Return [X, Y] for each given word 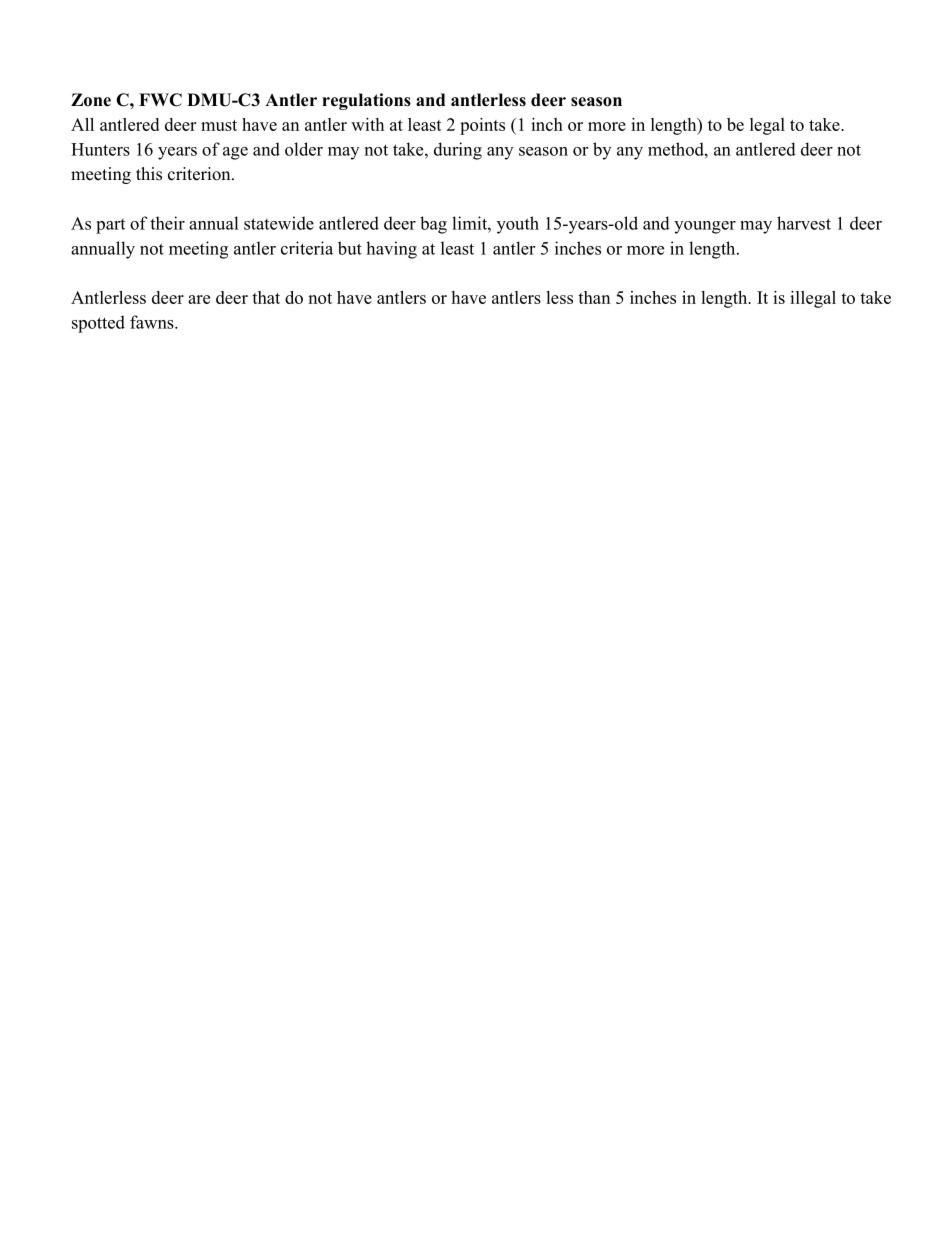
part [110, 226]
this [149, 174]
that [266, 297]
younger [705, 227]
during [458, 151]
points [482, 126]
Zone [91, 100]
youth [518, 225]
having [391, 250]
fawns [153, 322]
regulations [366, 101]
